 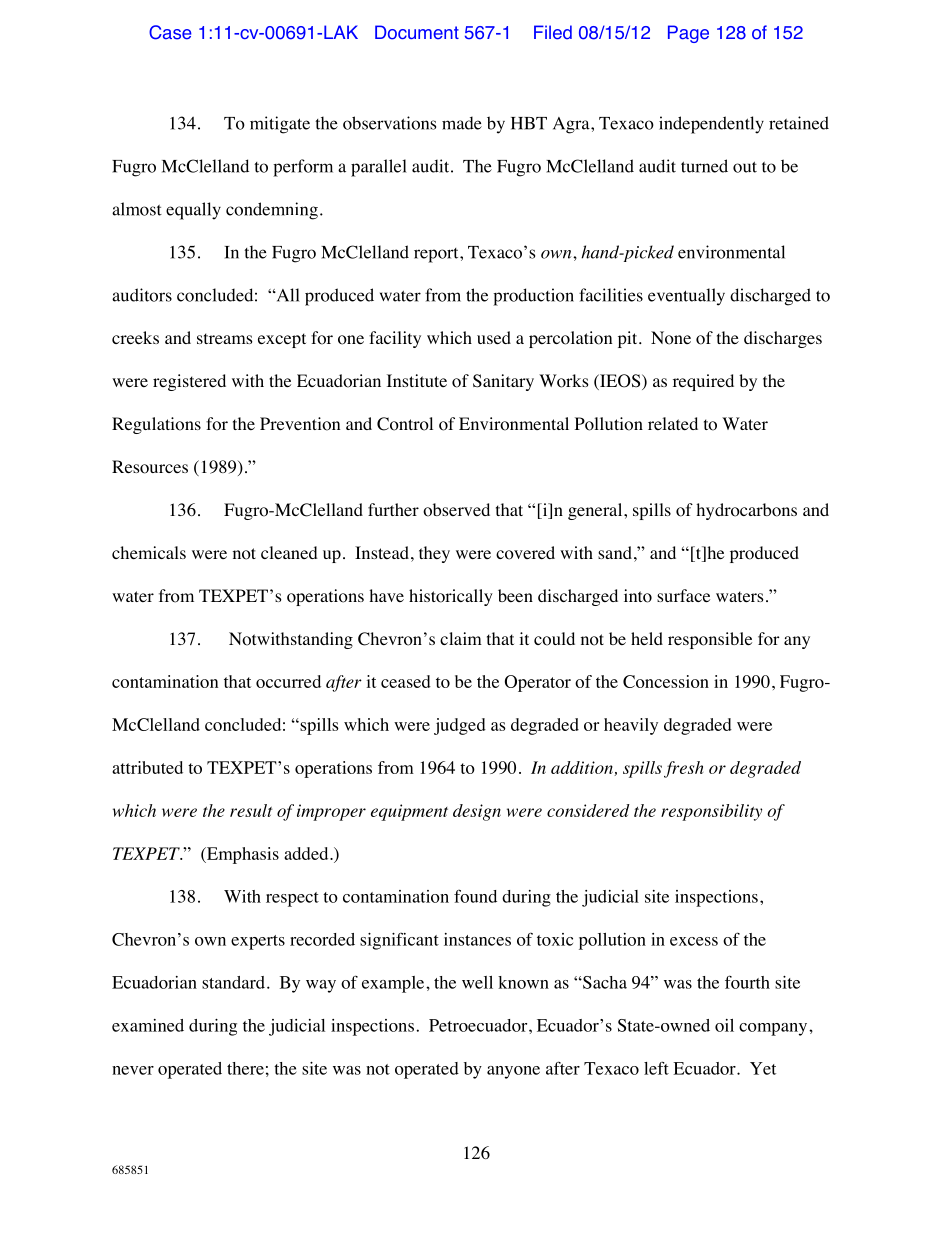 What do you see at coordinates (170, 32) in the screenshot?
I see `Case` at bounding box center [170, 32].
